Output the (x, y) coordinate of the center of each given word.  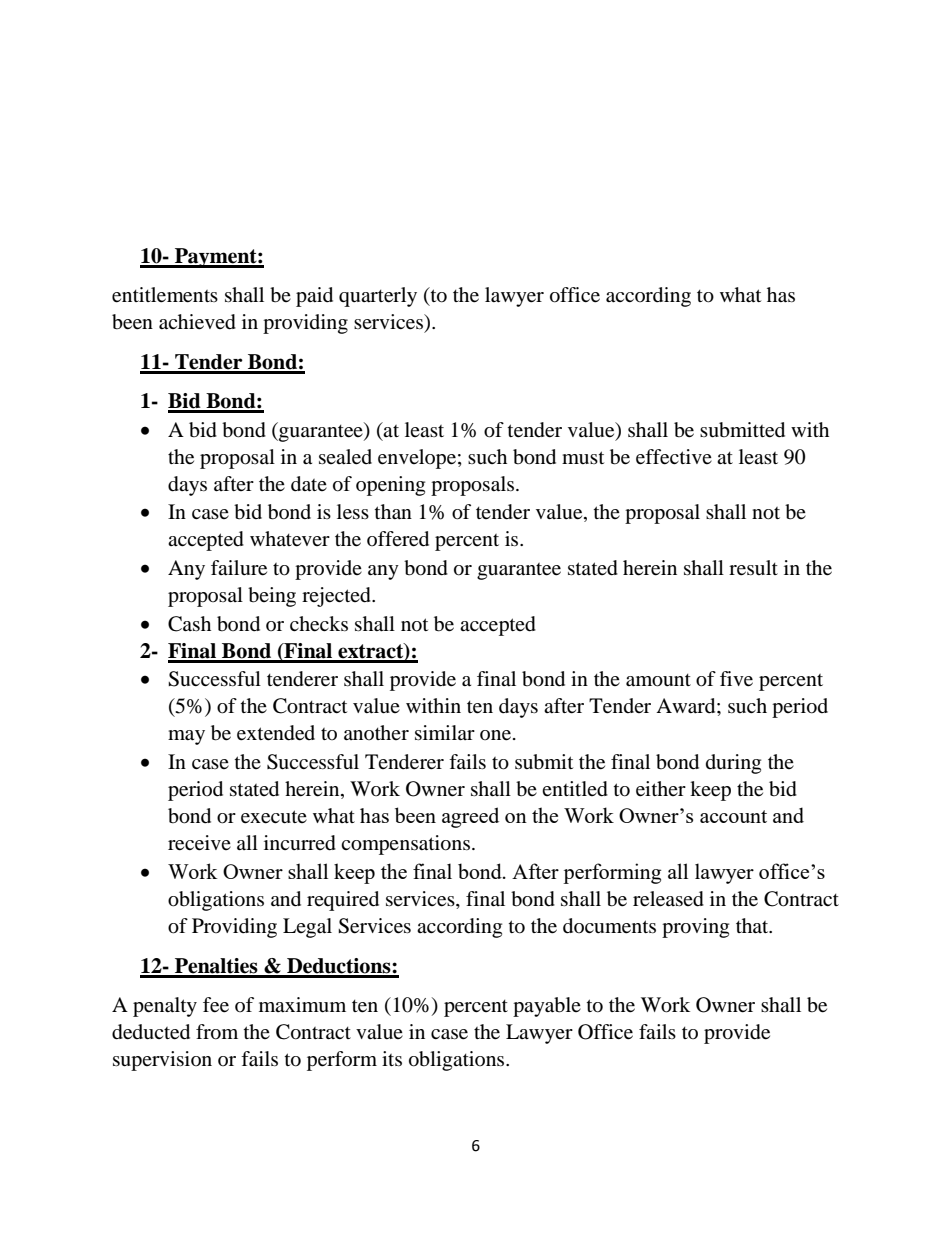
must (583, 457)
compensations (405, 845)
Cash (189, 624)
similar (445, 732)
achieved (197, 322)
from (217, 1032)
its (392, 1058)
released (668, 899)
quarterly (378, 297)
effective (674, 457)
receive (199, 843)
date (309, 484)
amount (658, 680)
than (393, 512)
